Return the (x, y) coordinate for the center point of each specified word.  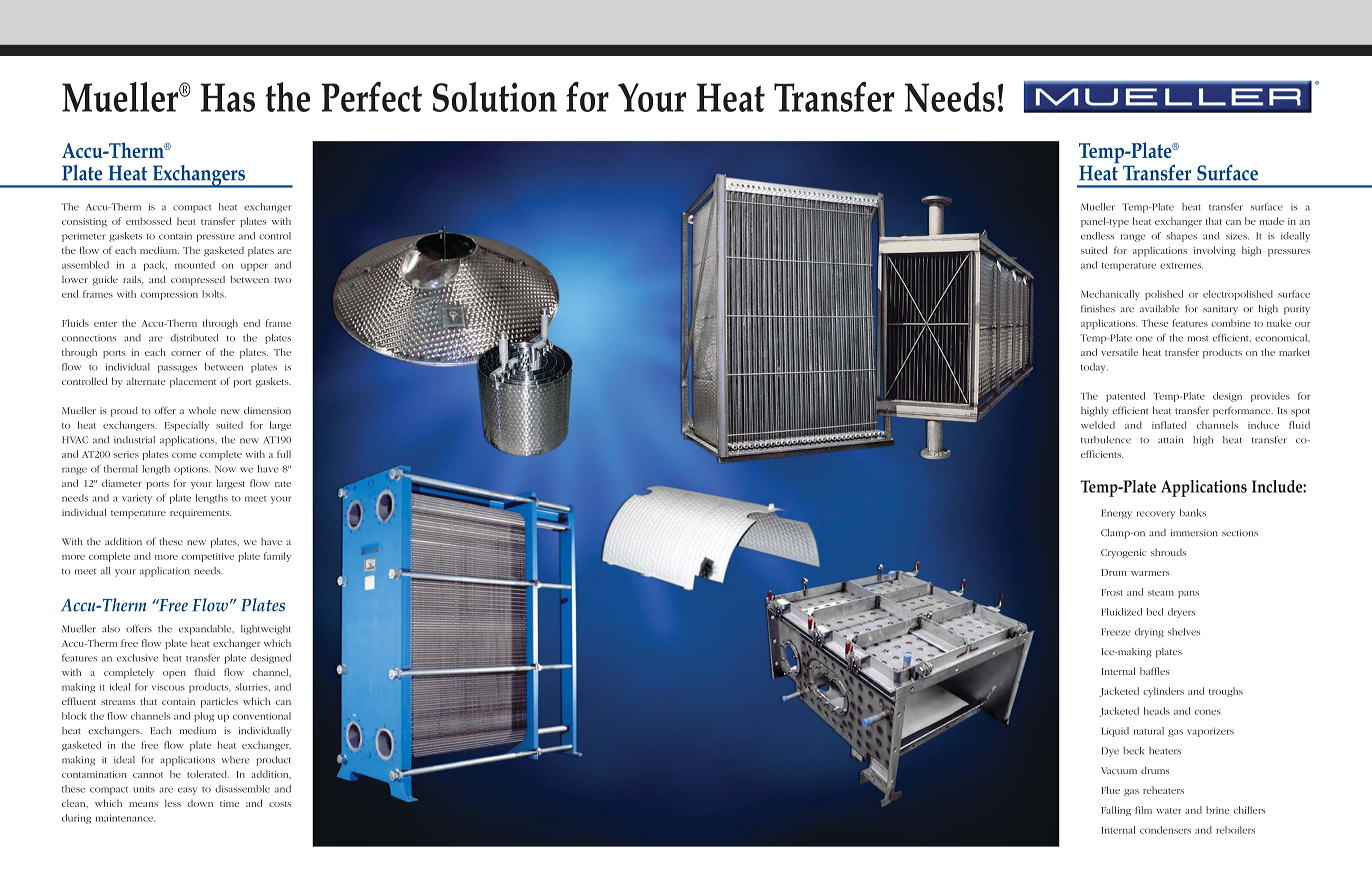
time (229, 803)
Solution (495, 97)
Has (228, 97)
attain (1170, 440)
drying (1149, 633)
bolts (214, 294)
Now (225, 469)
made (1272, 221)
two (282, 280)
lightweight (266, 630)
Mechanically (1110, 295)
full (284, 454)
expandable (206, 630)
